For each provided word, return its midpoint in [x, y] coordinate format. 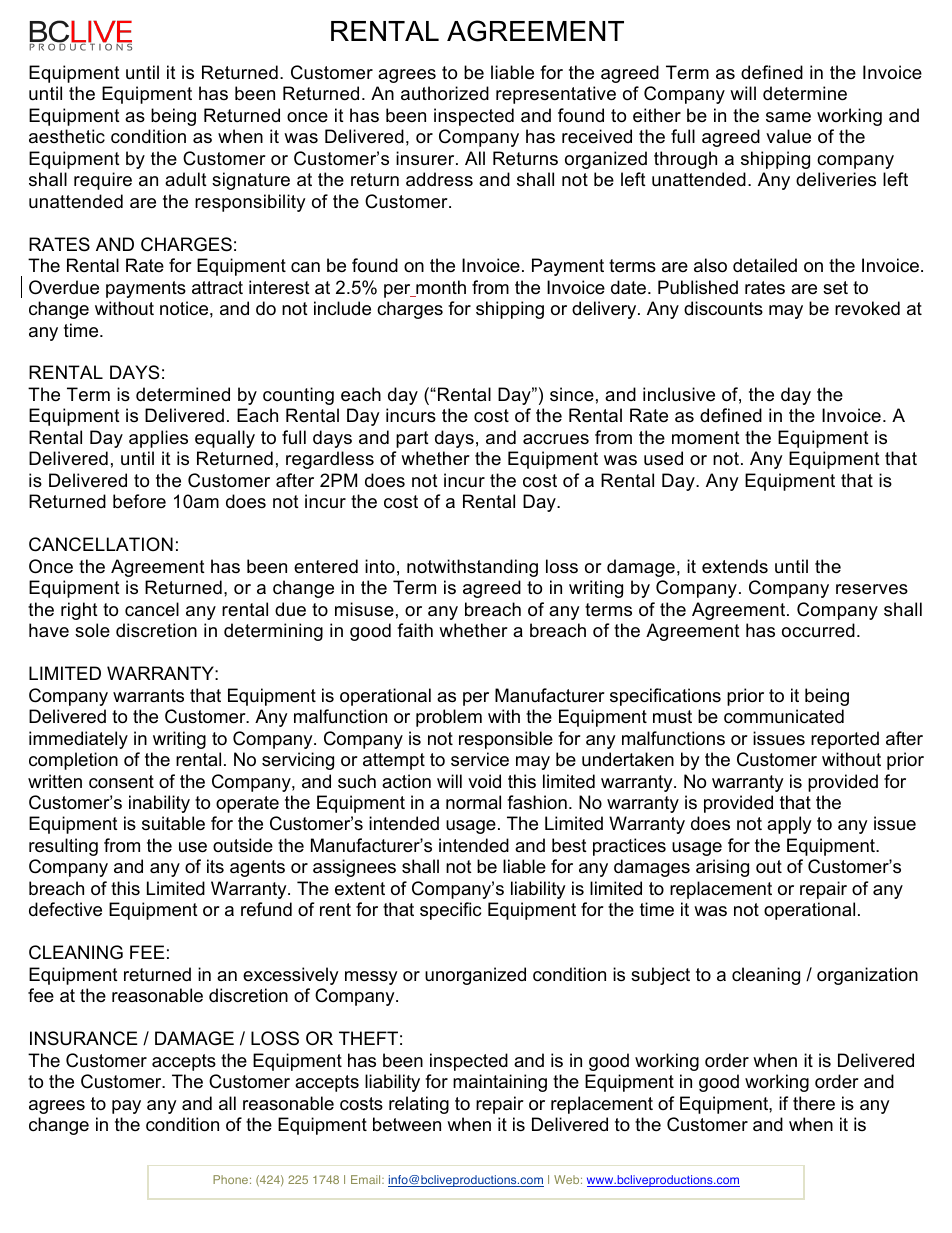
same [788, 117]
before [139, 501]
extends [735, 566]
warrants [148, 695]
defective [65, 909]
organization [867, 976]
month [440, 288]
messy [371, 978]
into [380, 566]
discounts [723, 308]
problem [449, 718]
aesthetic [67, 136]
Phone [230, 1179]
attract [217, 288]
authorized [445, 93]
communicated [784, 716]
